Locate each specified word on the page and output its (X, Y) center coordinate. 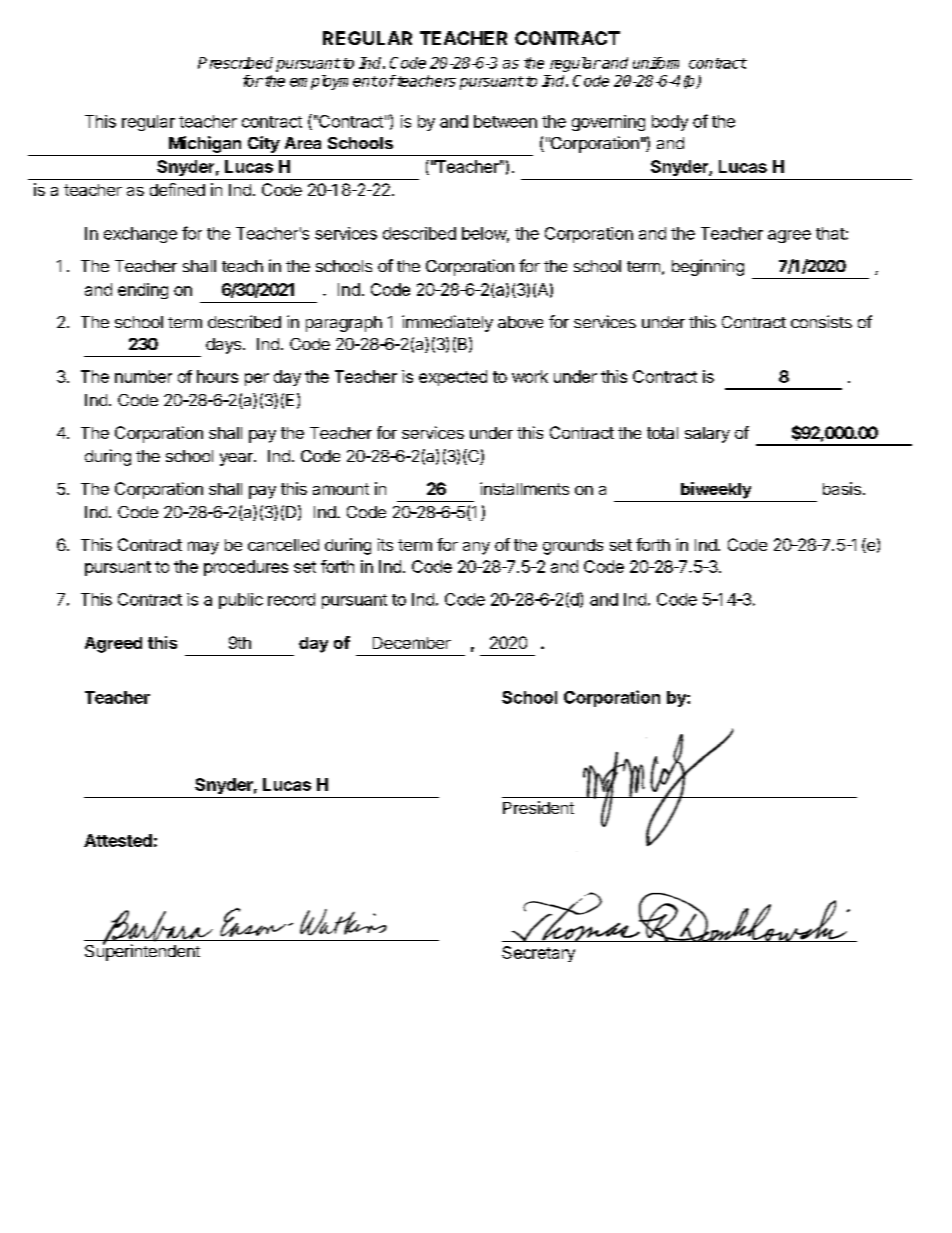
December (412, 643)
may (203, 548)
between (505, 121)
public (241, 601)
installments (524, 488)
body (670, 123)
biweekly (716, 490)
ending (143, 291)
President (538, 807)
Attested (118, 840)
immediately (447, 323)
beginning (708, 267)
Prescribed (235, 63)
